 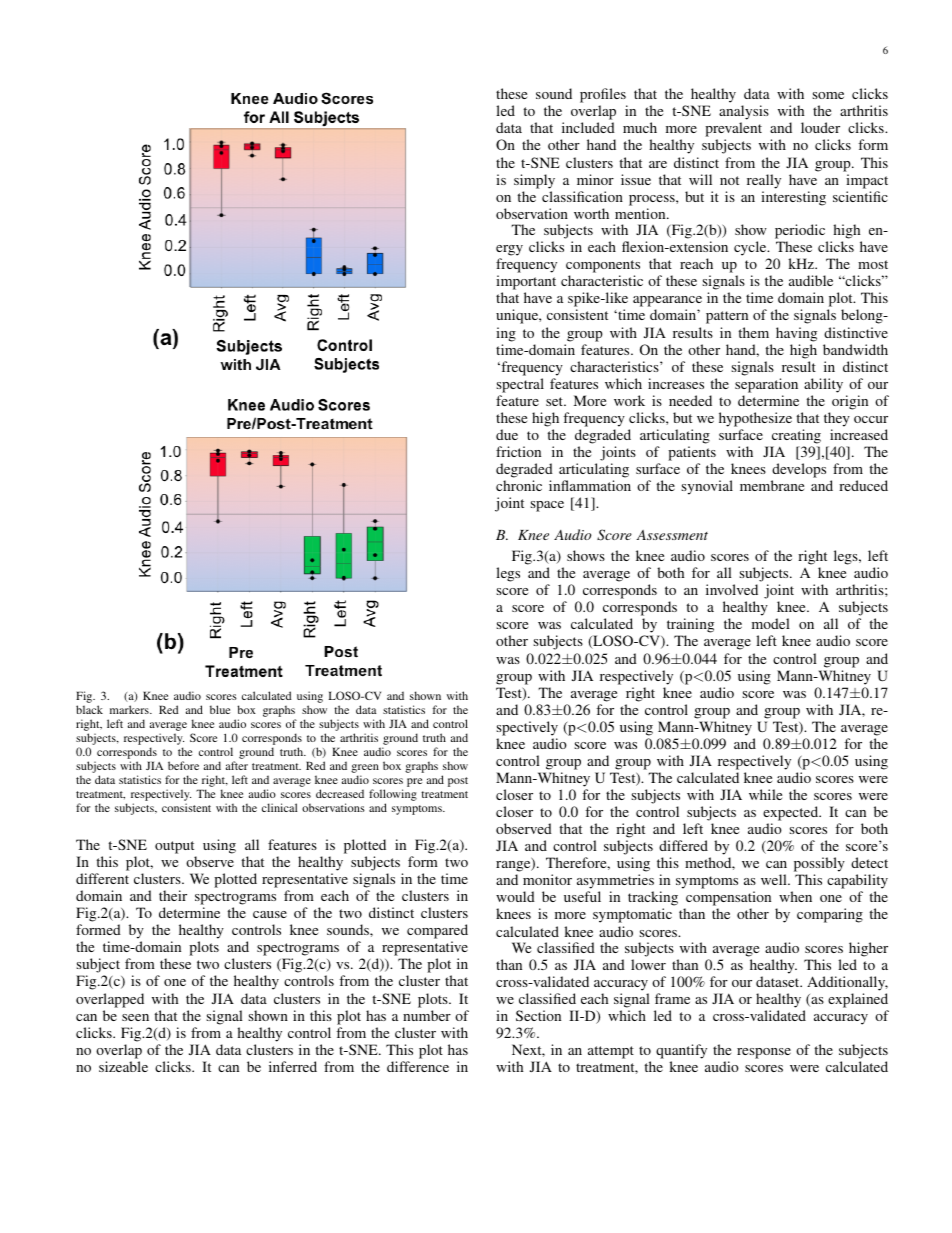 What do you see at coordinates (427, 1015) in the screenshot?
I see `number` at bounding box center [427, 1015].
